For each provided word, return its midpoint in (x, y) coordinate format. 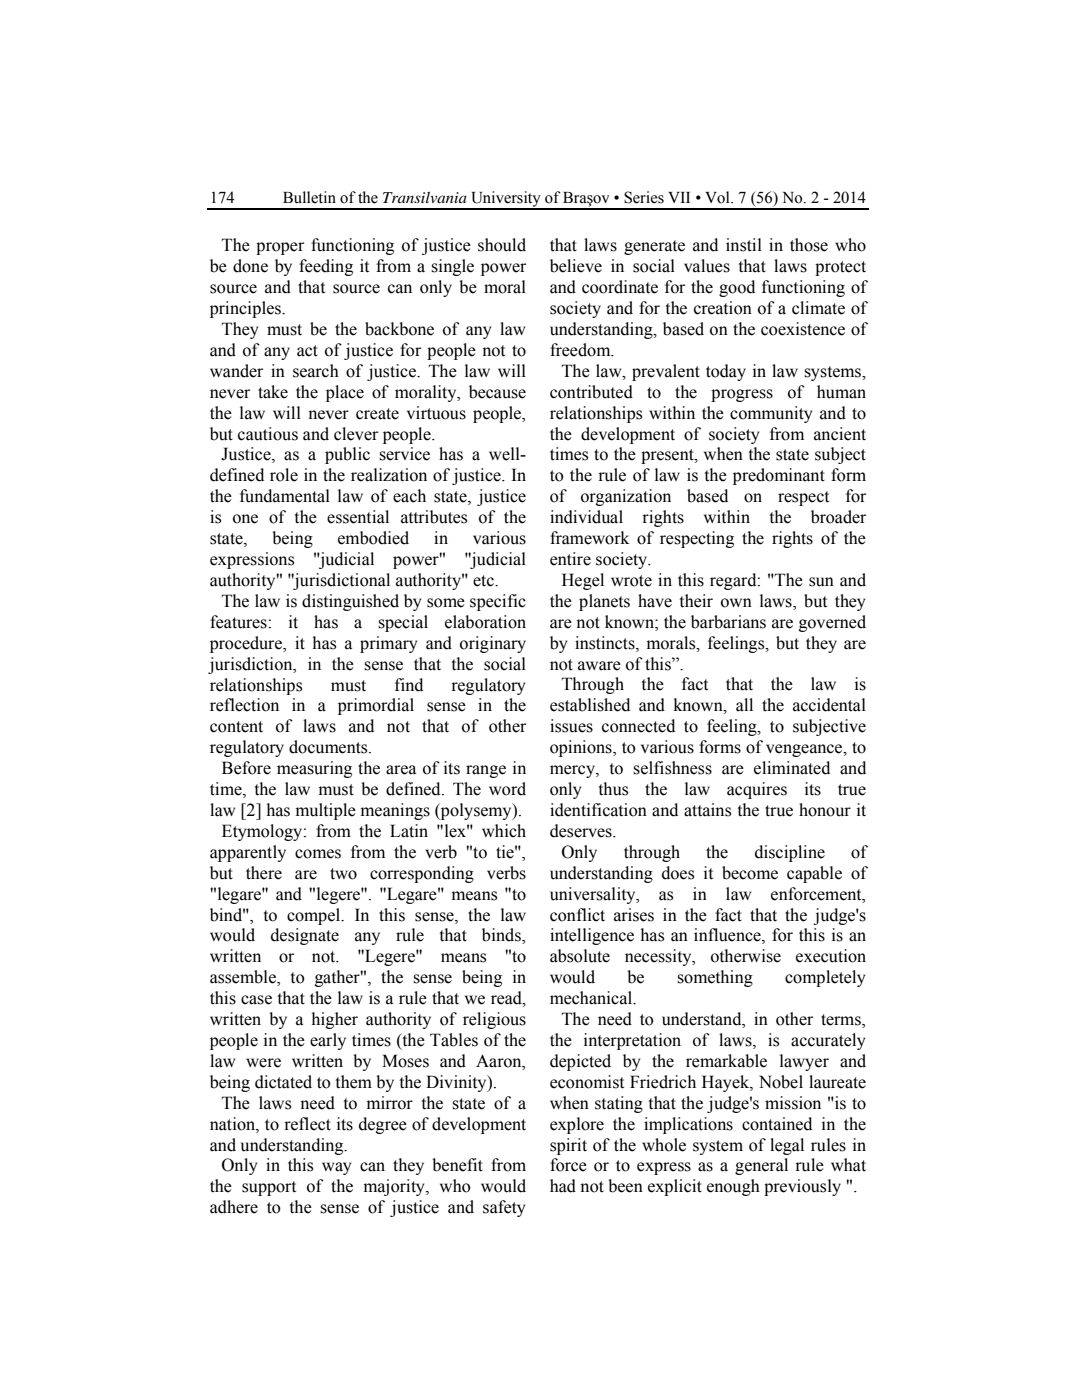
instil (744, 245)
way (336, 1168)
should (502, 245)
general (761, 1166)
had (563, 1186)
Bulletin (309, 197)
